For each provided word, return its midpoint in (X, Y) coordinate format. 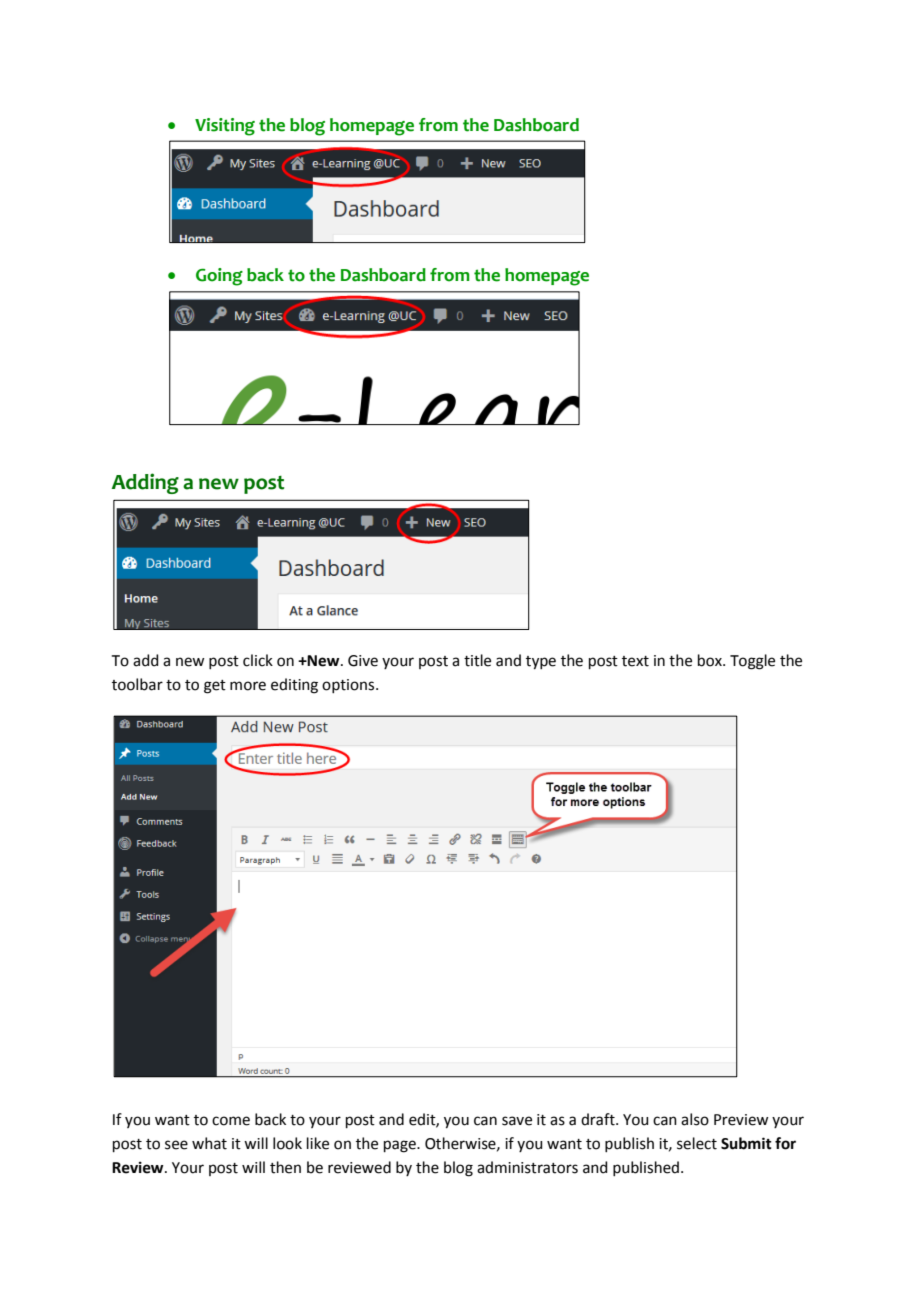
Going (219, 277)
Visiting (225, 127)
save (517, 1121)
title (477, 660)
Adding (145, 483)
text (635, 661)
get (215, 687)
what (209, 1143)
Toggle (752, 662)
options (349, 686)
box (711, 660)
